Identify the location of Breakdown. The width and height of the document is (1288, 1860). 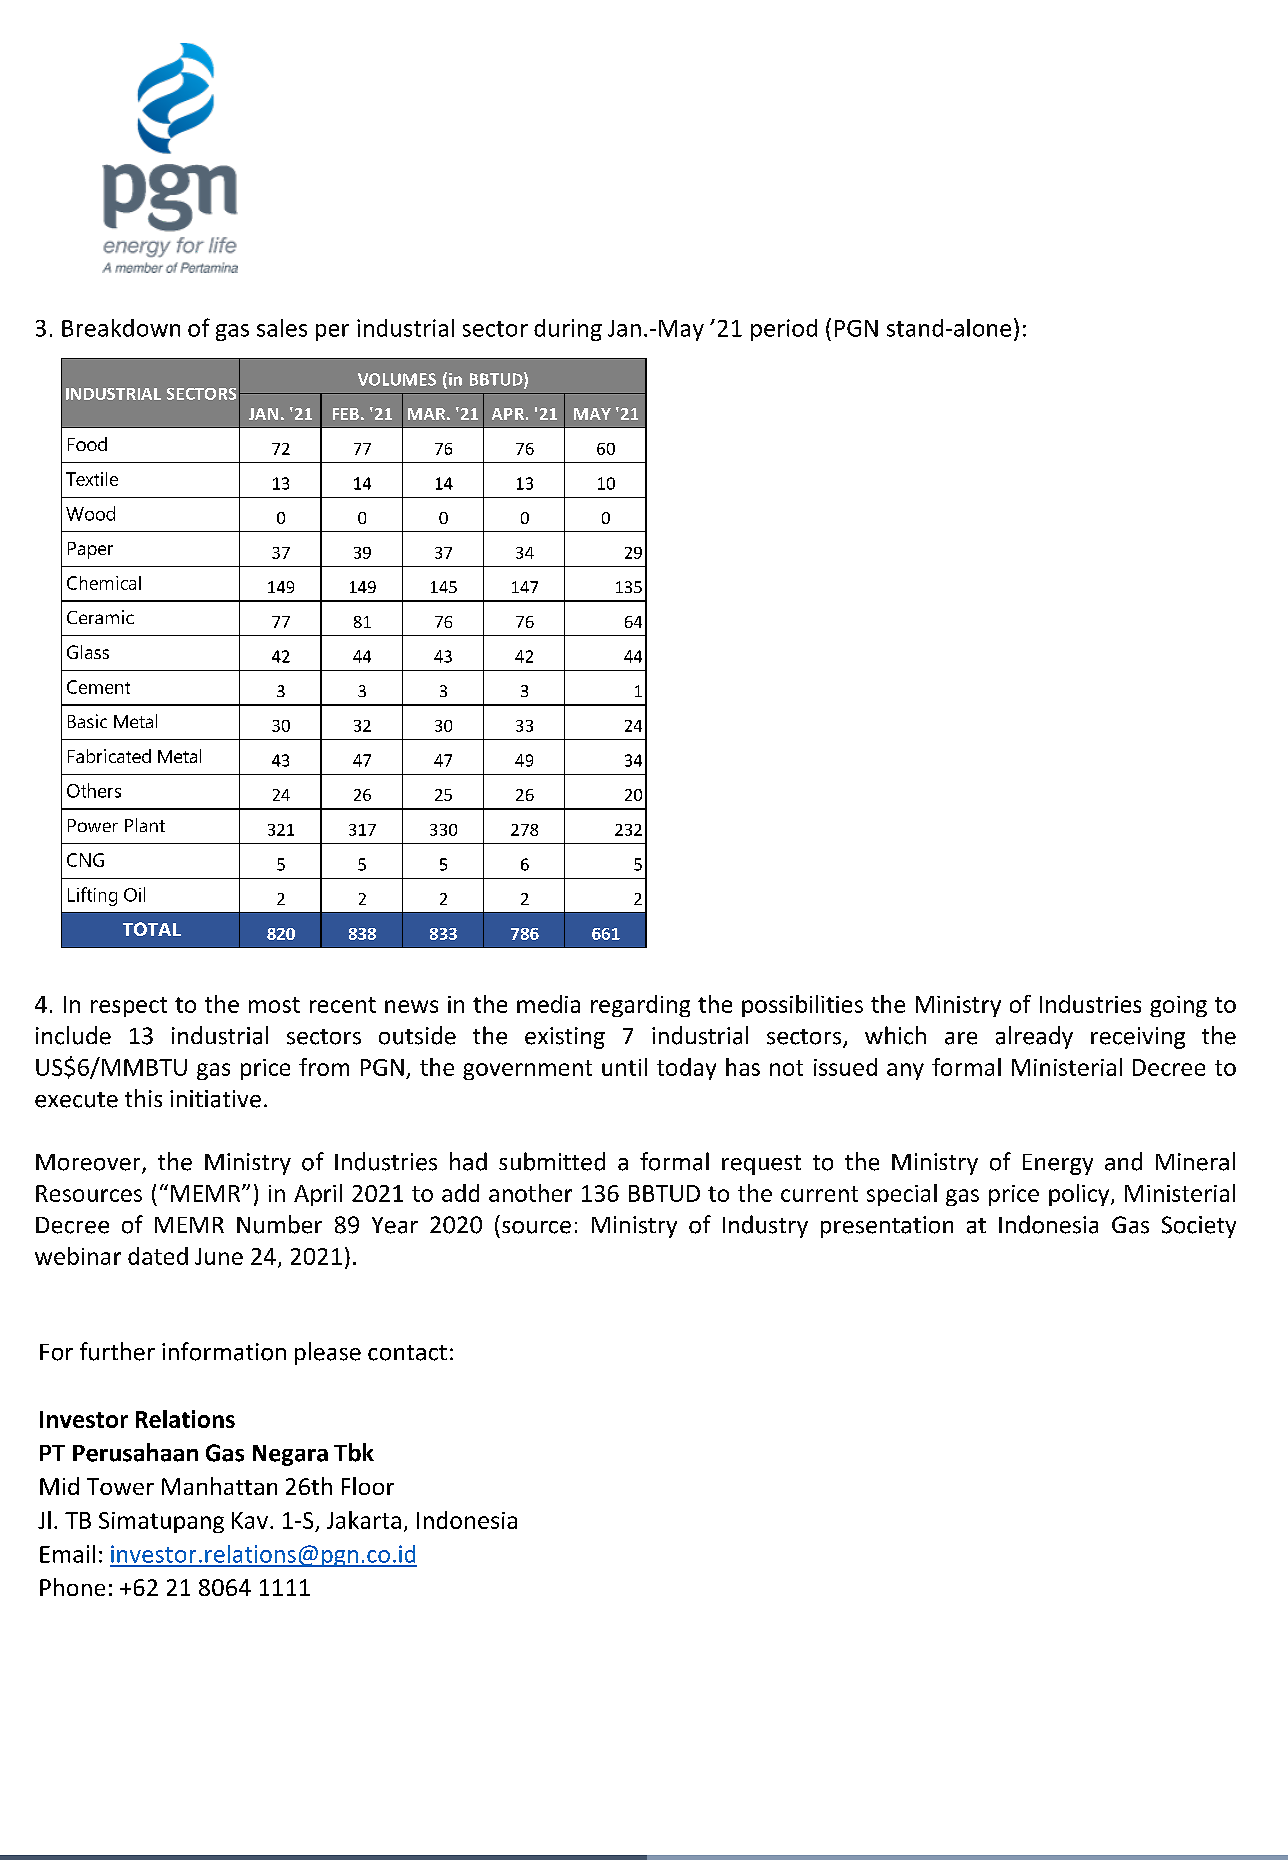
(121, 328).
